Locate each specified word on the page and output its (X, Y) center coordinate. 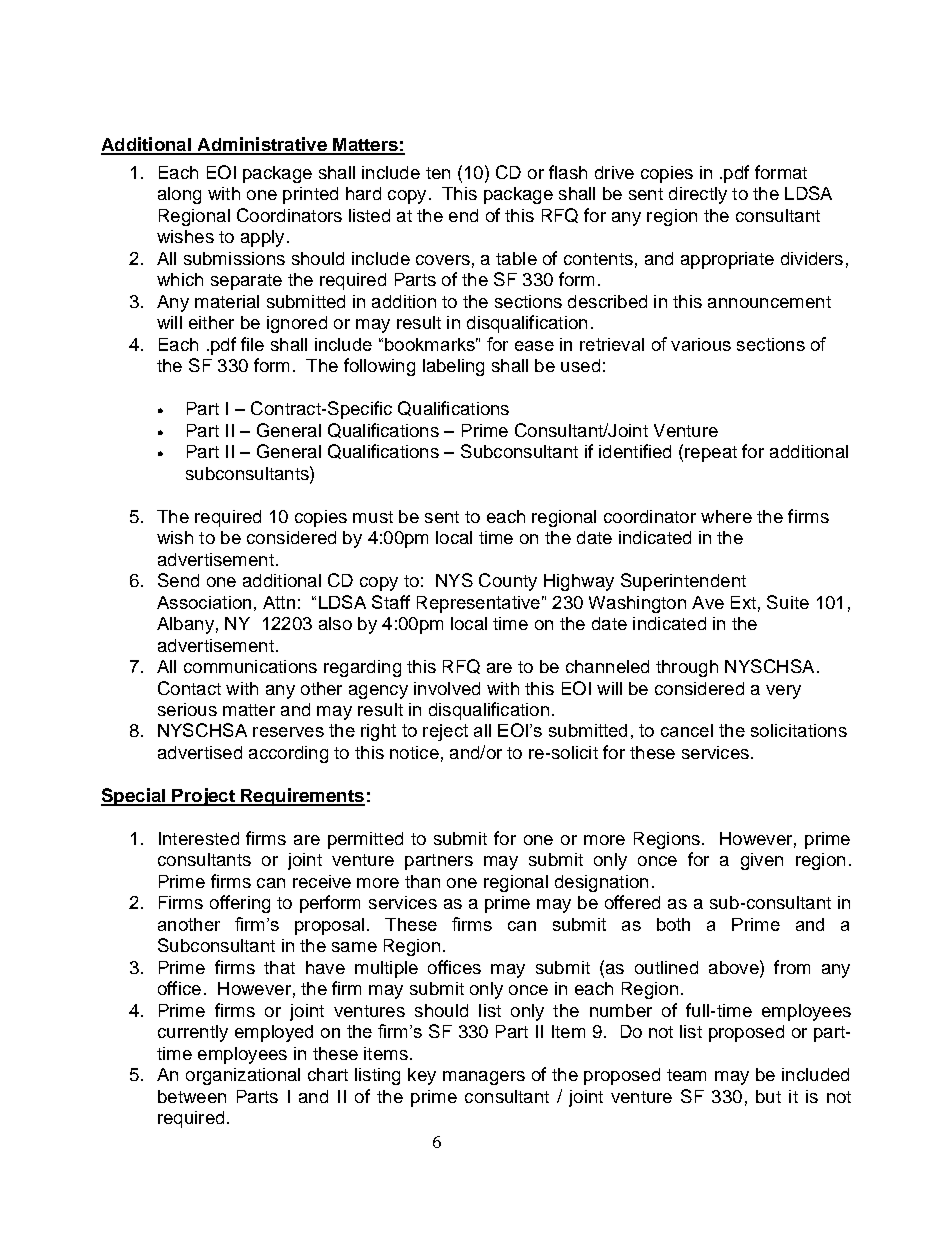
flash (568, 172)
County (508, 582)
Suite (788, 602)
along (179, 195)
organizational (243, 1076)
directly (698, 195)
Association (204, 602)
